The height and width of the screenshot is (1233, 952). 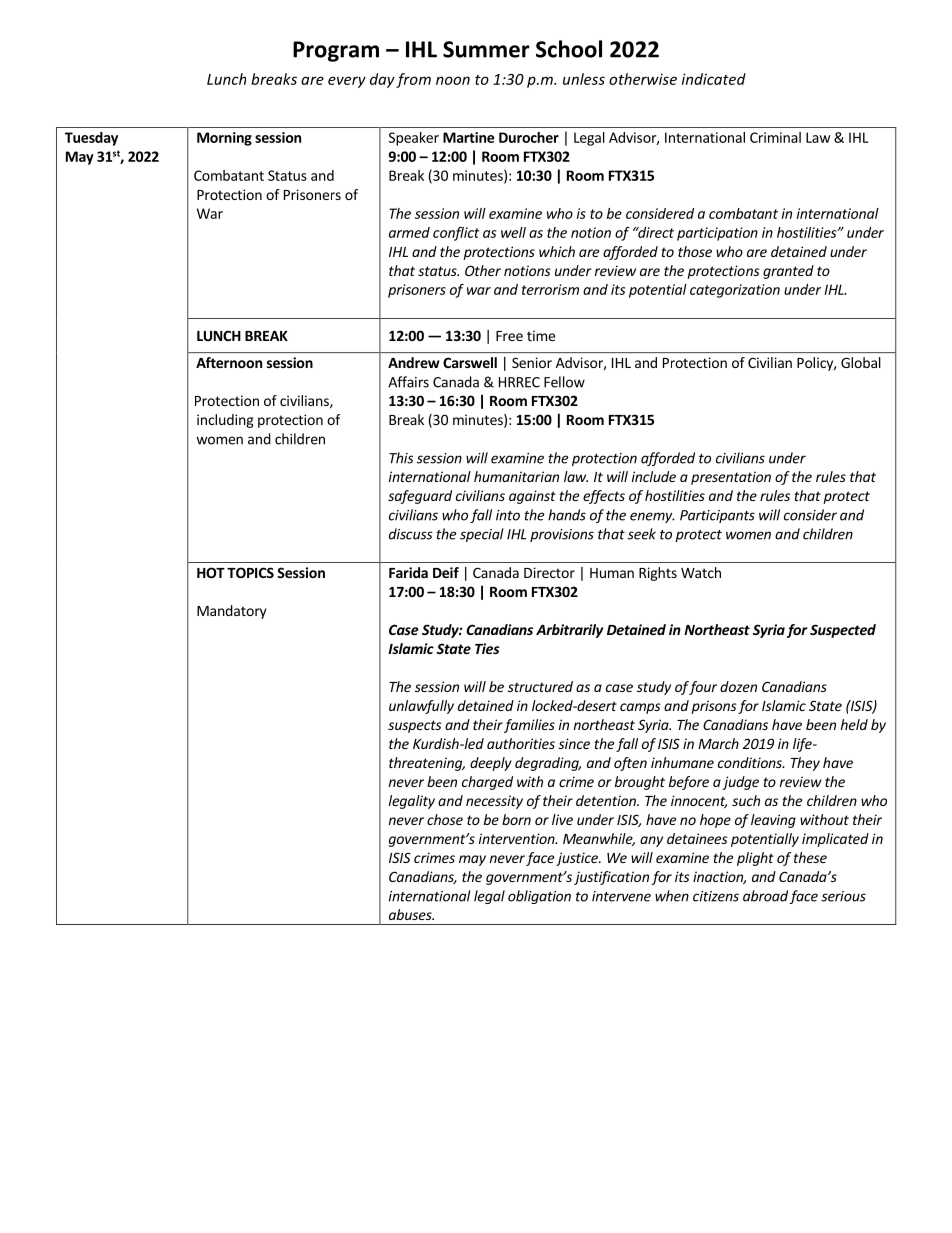 What do you see at coordinates (486, 49) in the screenshot?
I see `Summer` at bounding box center [486, 49].
